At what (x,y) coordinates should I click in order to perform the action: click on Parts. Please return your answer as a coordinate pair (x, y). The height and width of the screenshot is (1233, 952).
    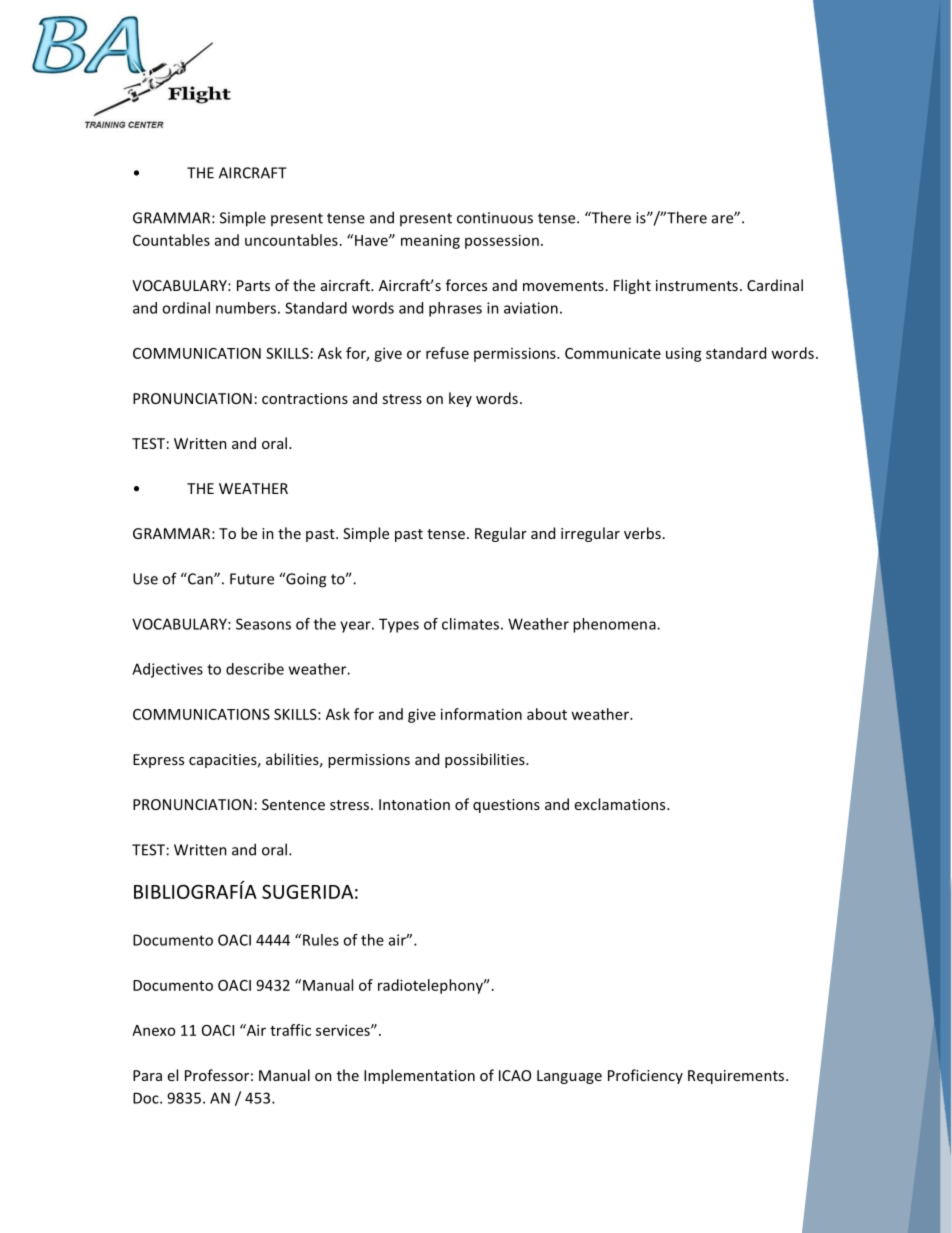
    Looking at the image, I should click on (253, 285).
